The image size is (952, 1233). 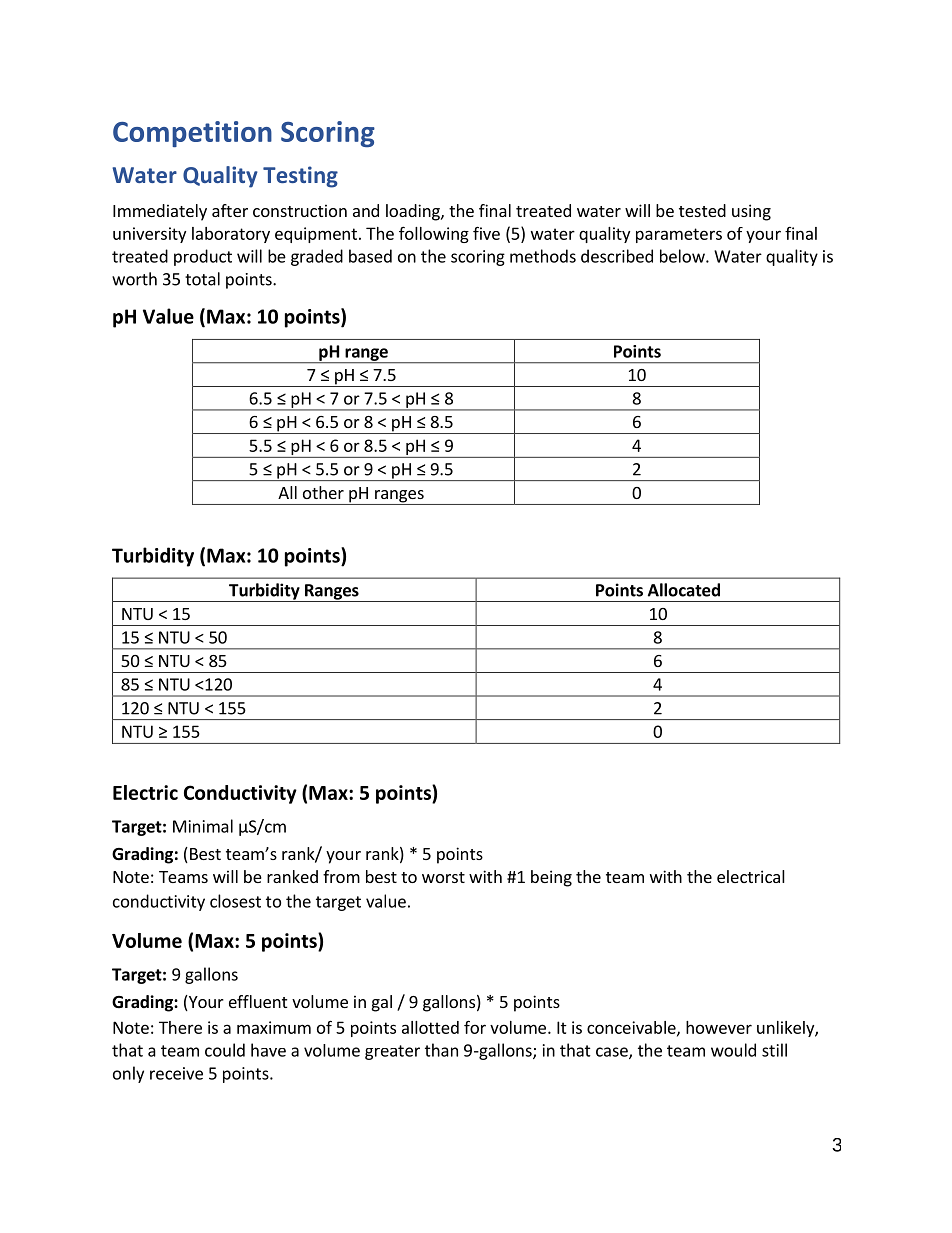 I want to click on tested, so click(x=702, y=210).
